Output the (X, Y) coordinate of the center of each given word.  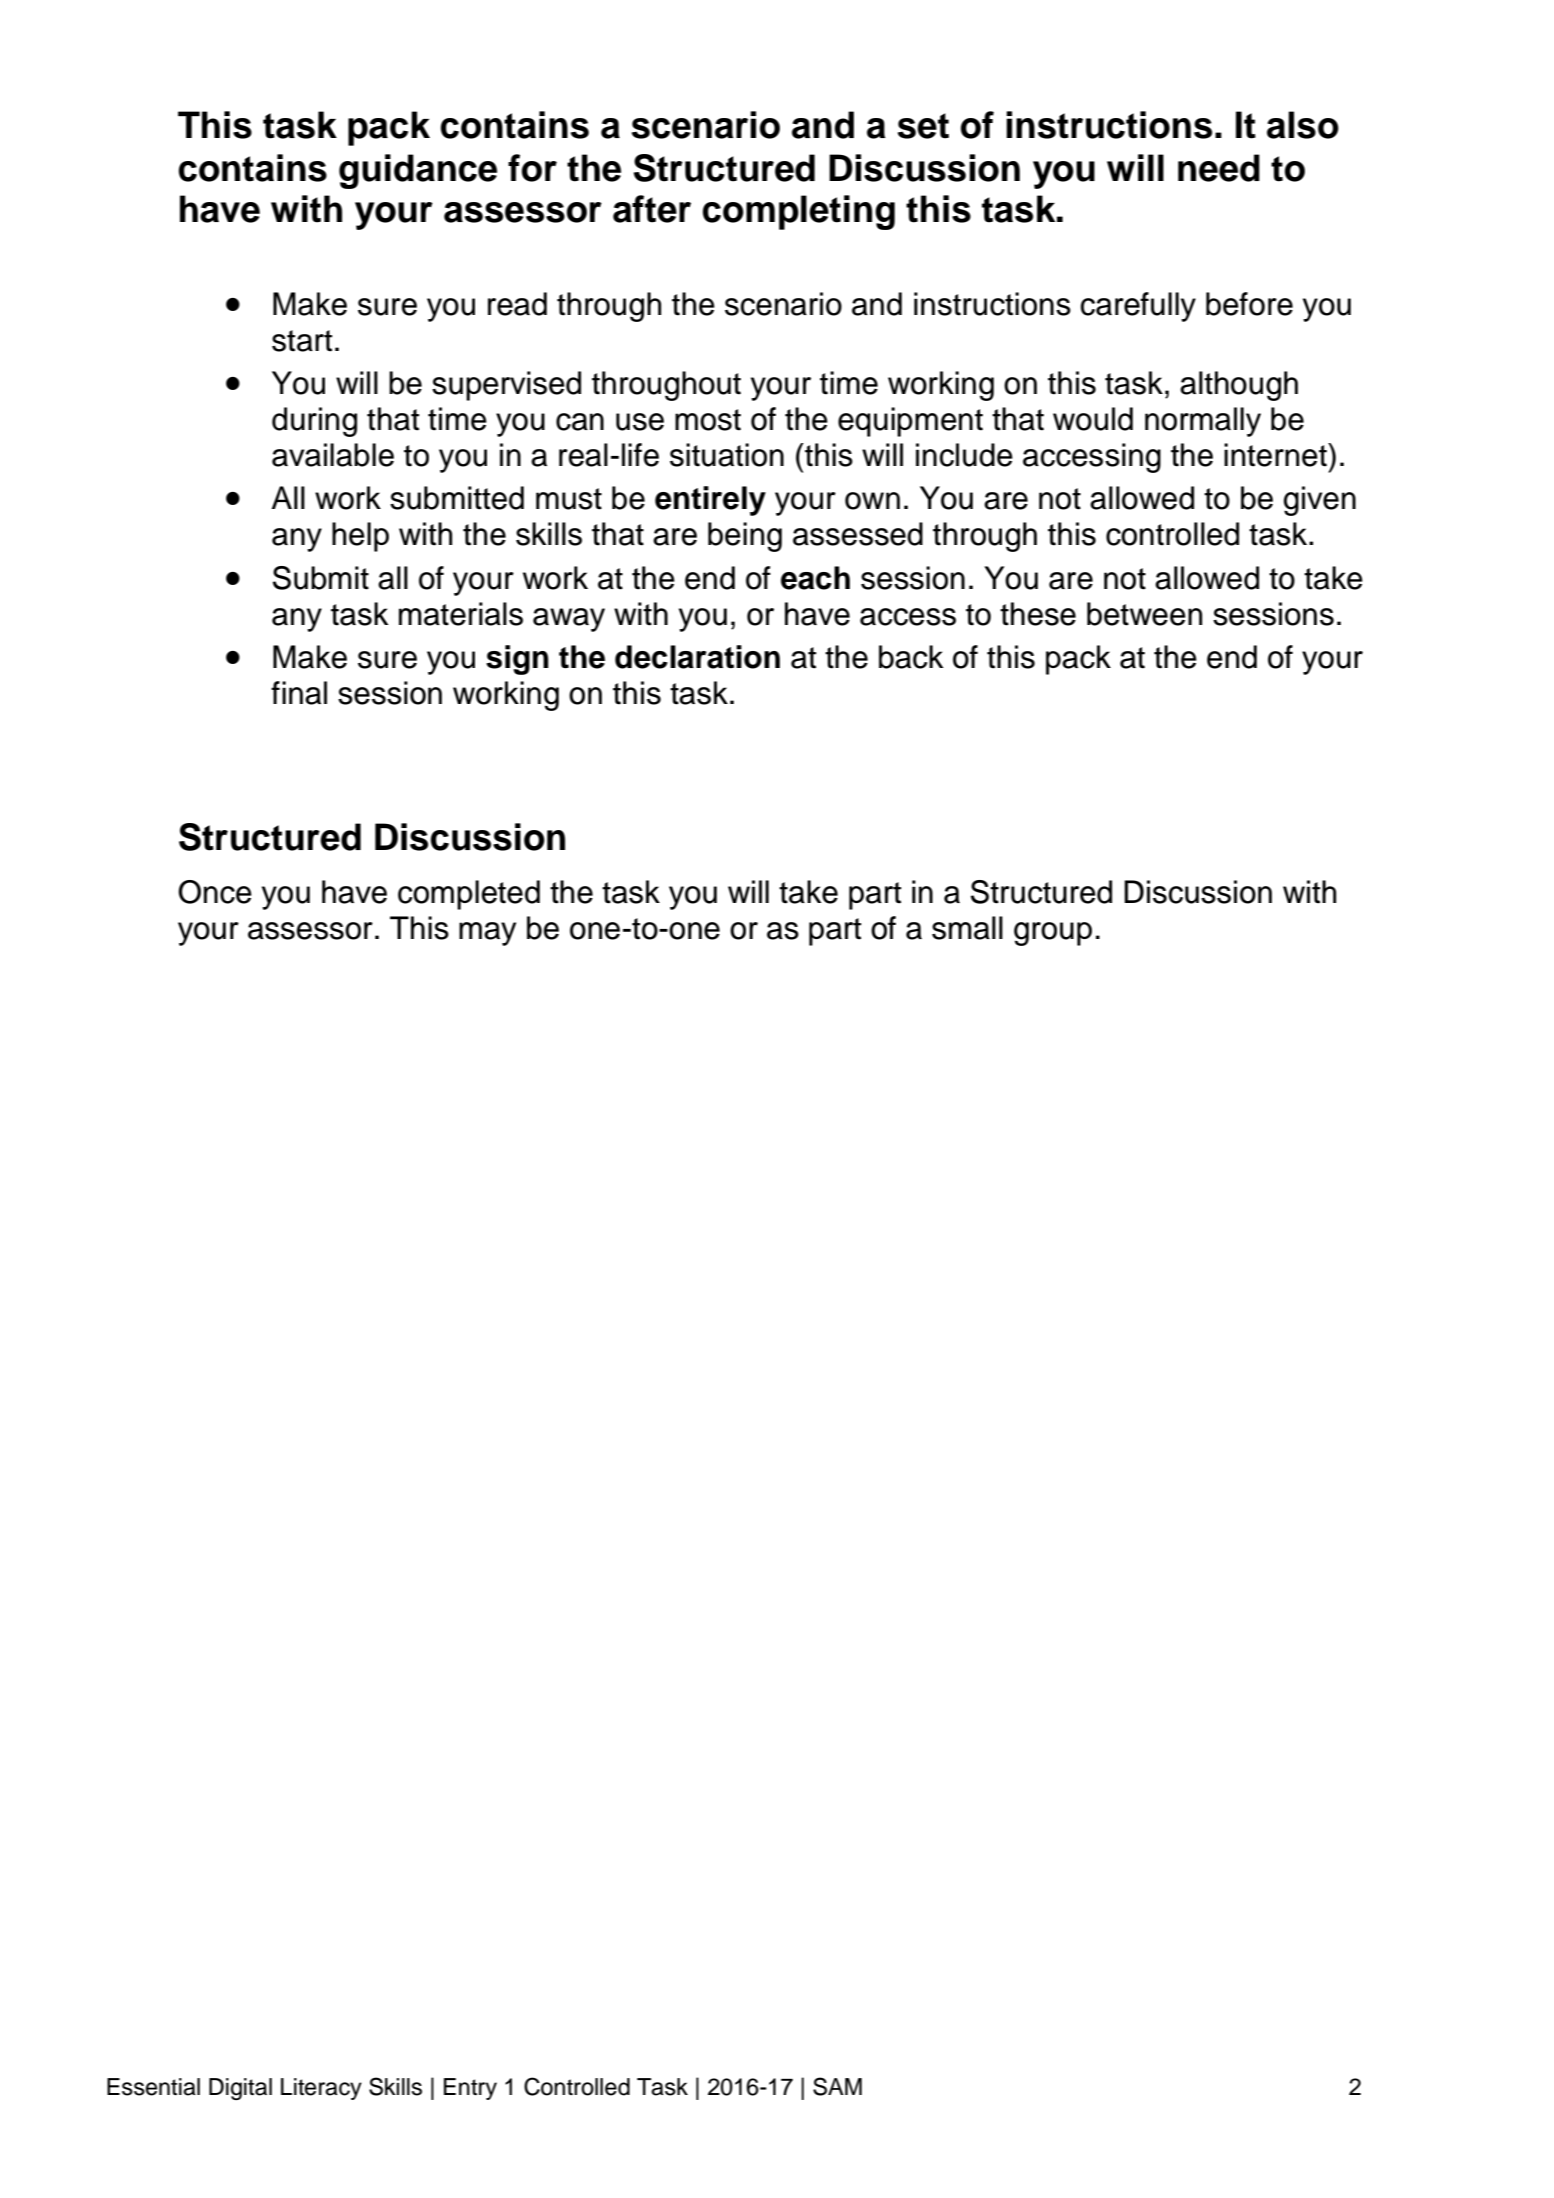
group (1053, 934)
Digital (240, 2089)
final (299, 693)
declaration (697, 657)
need (1219, 168)
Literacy (321, 2089)
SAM (837, 2086)
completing (799, 212)
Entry (470, 2089)
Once (215, 892)
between (1144, 614)
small (967, 928)
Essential (153, 2087)
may (487, 934)
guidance (418, 171)
